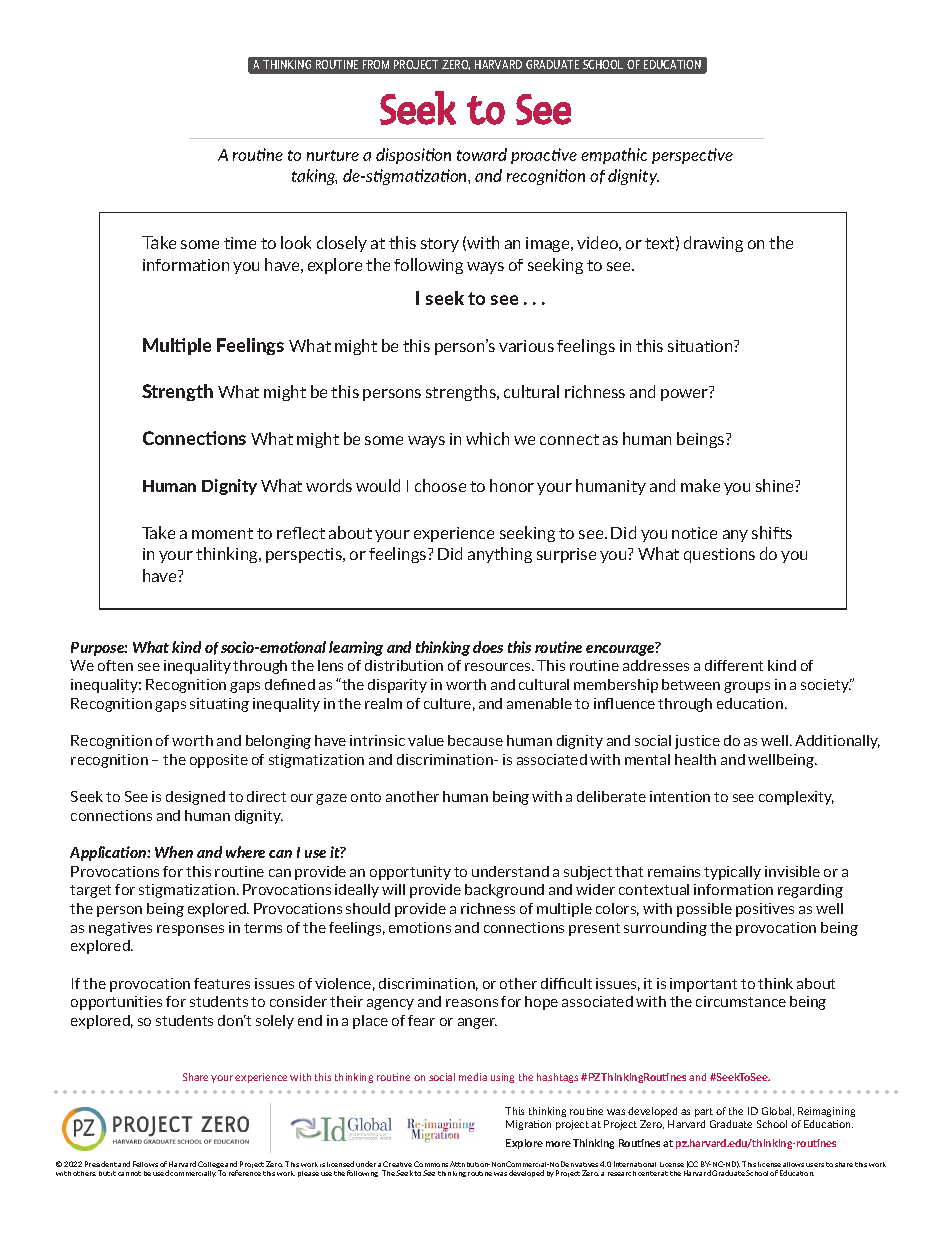 The image size is (952, 1233). Describe the element at coordinates (240, 243) in the image. I see `time` at that location.
